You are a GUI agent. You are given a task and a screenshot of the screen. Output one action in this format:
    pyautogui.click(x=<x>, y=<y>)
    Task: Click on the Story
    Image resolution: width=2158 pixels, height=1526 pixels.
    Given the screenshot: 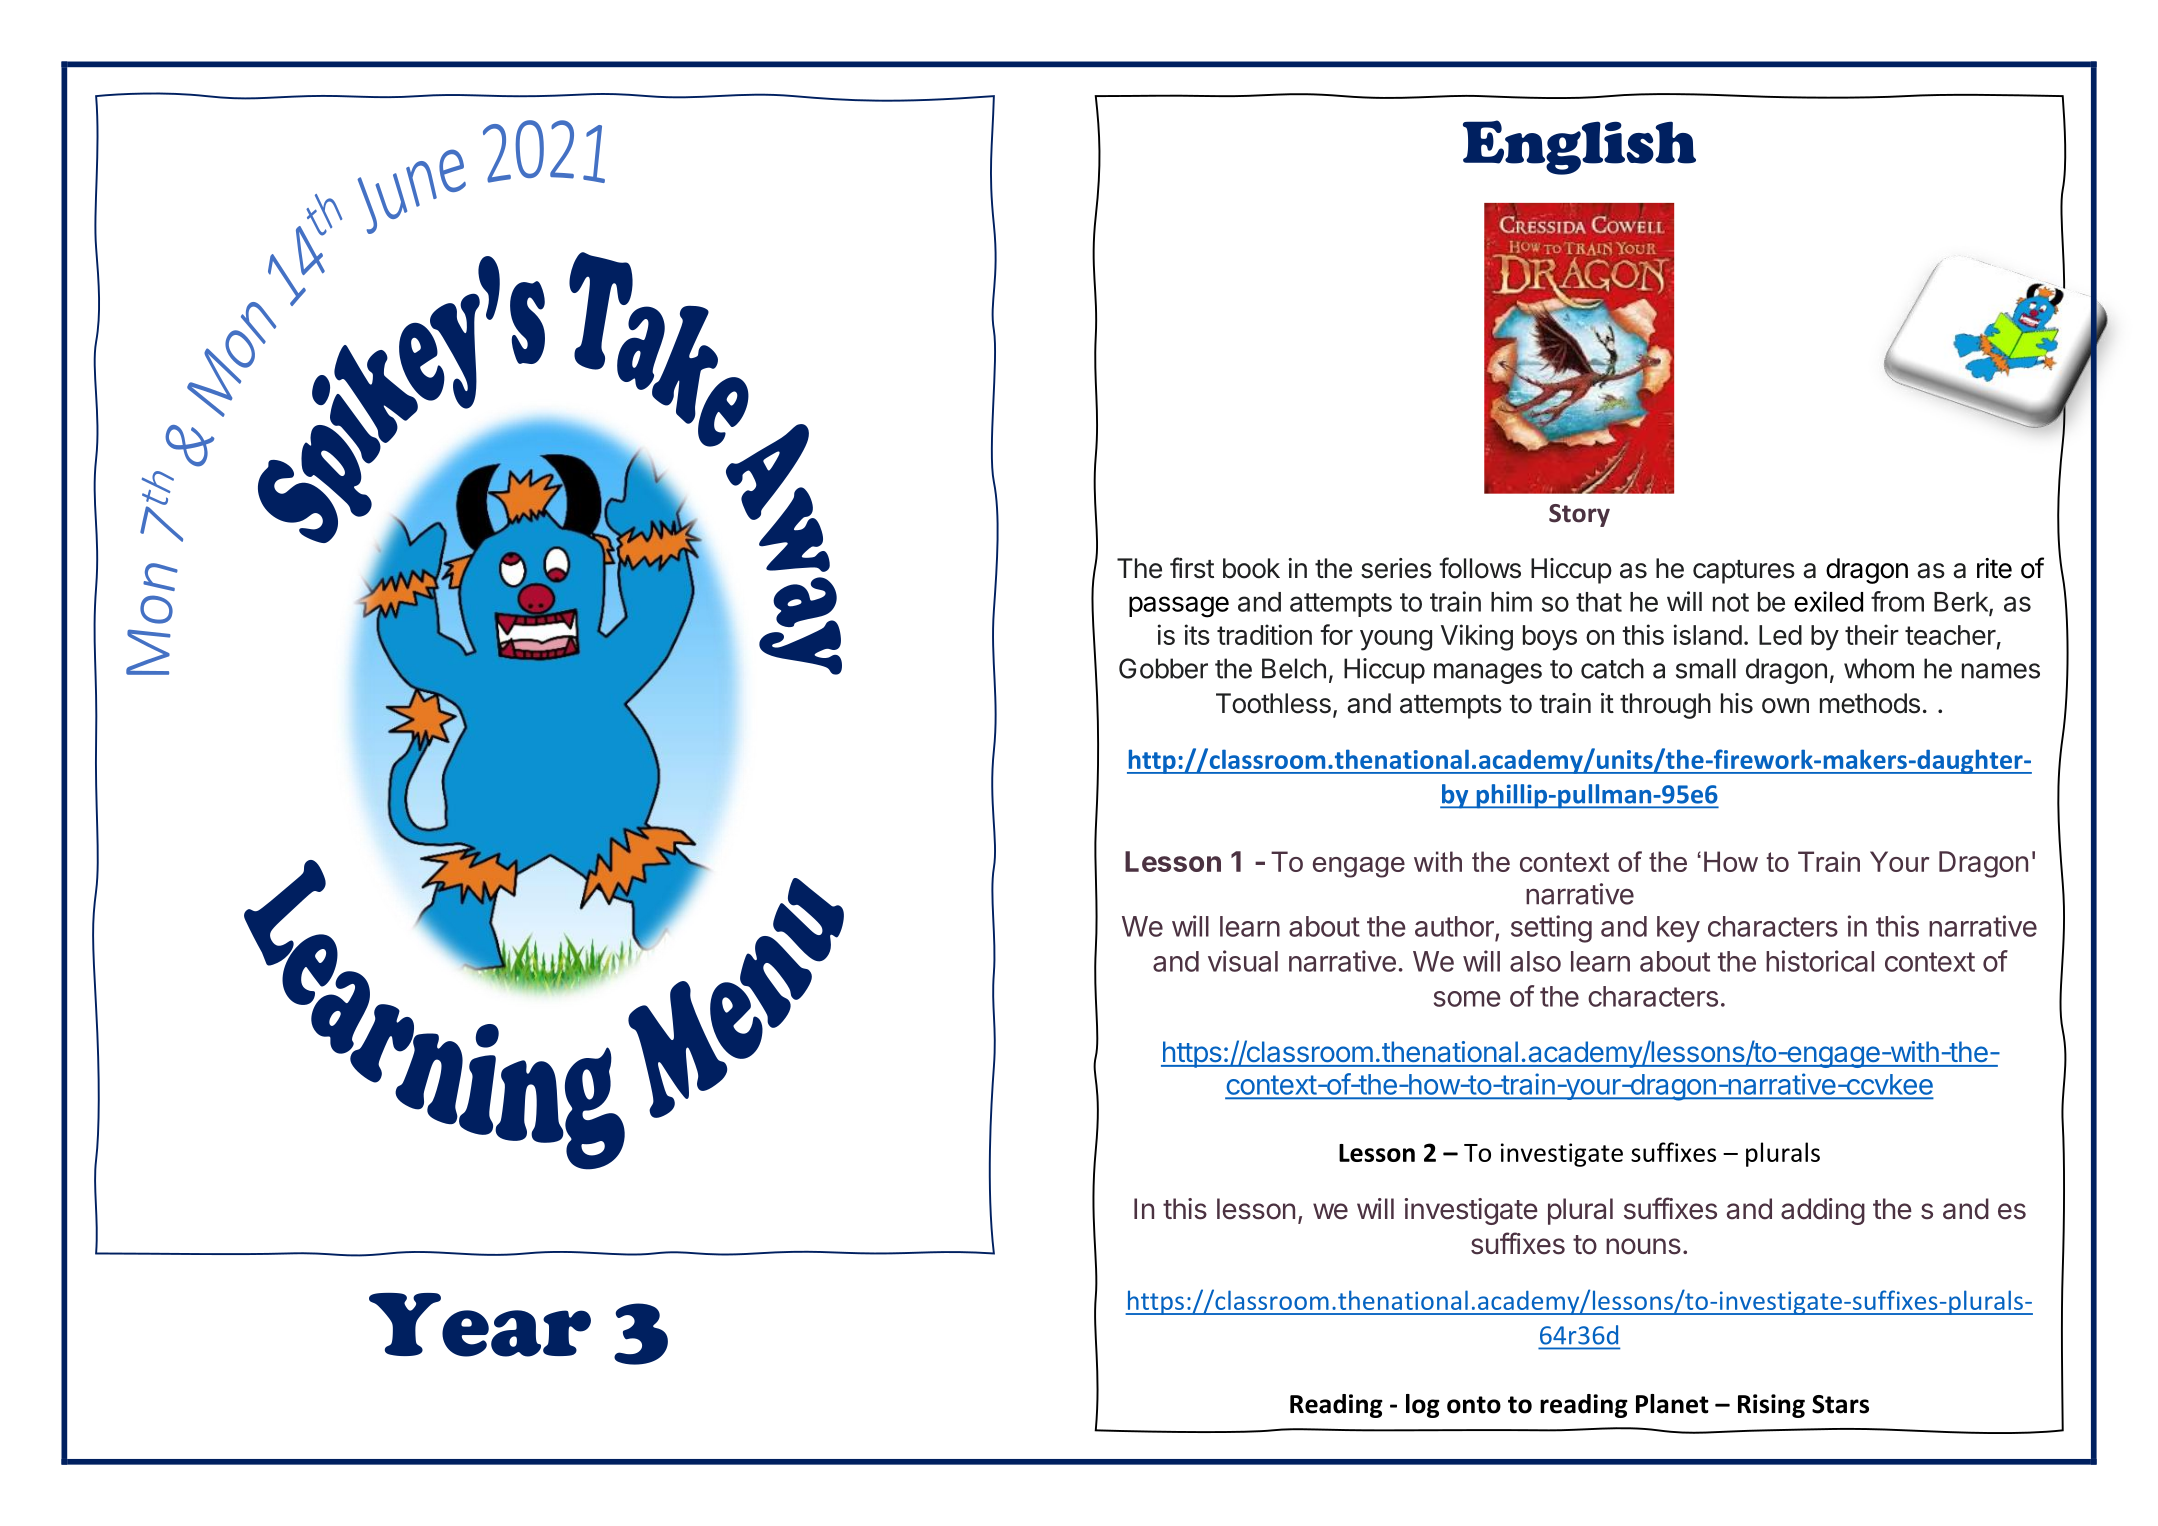 What is the action you would take?
    pyautogui.click(x=1579, y=515)
